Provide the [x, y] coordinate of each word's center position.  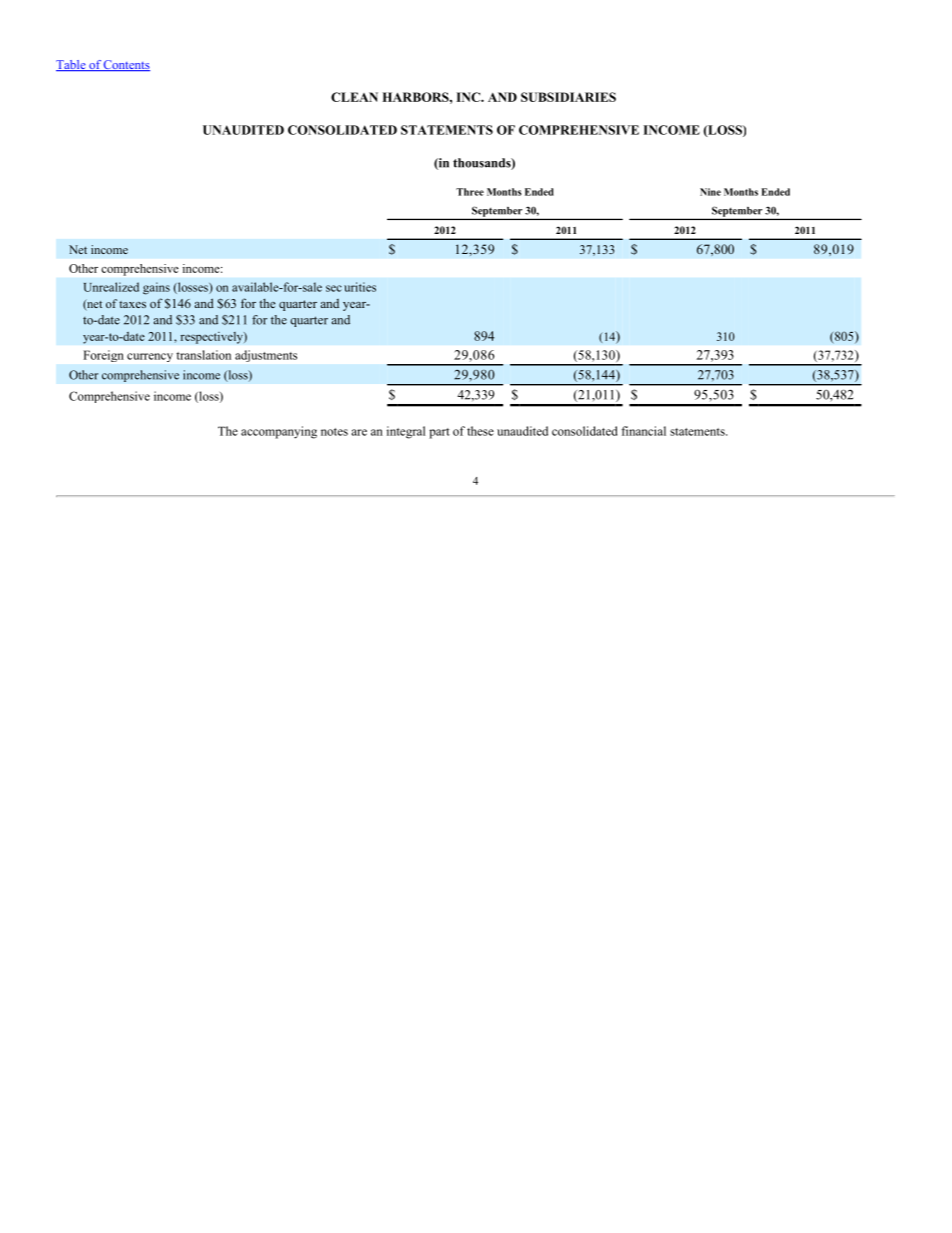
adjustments [266, 356]
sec [334, 288]
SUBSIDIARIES [568, 97]
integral [406, 432]
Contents [126, 65]
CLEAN [354, 97]
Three [470, 192]
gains [156, 288]
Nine [710, 192]
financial [643, 431]
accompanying [279, 432]
